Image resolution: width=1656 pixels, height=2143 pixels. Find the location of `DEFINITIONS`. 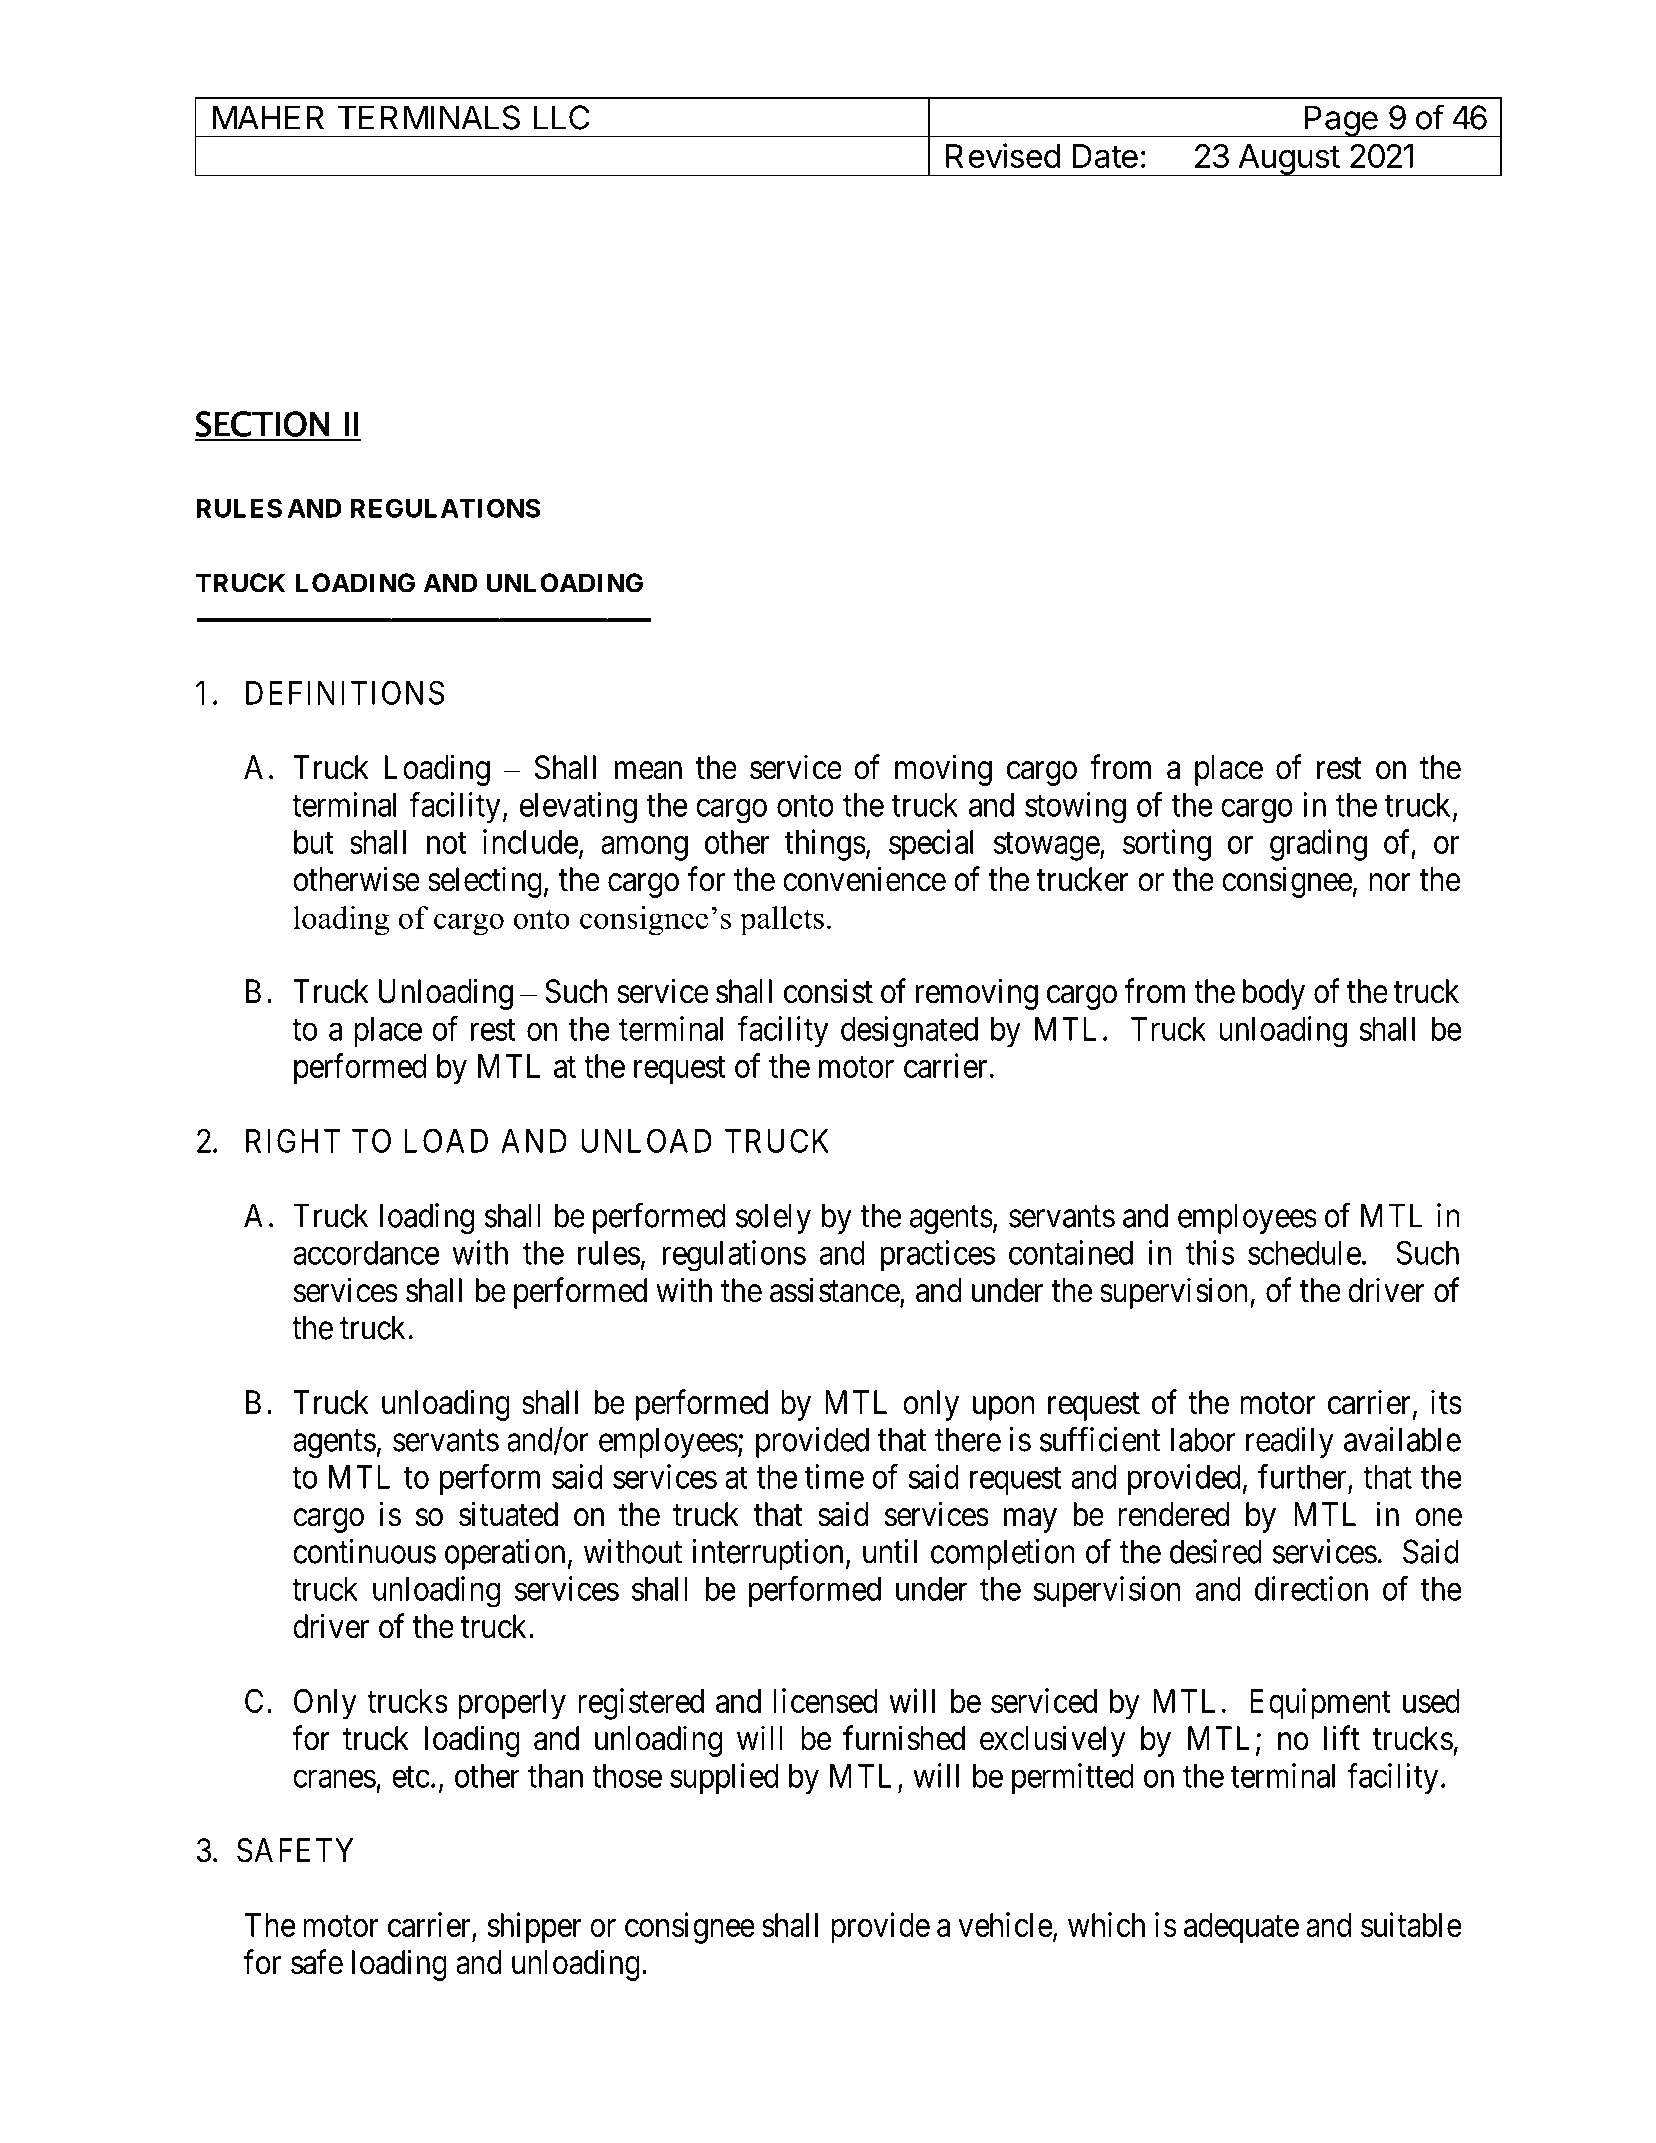

DEFINITIONS is located at coordinates (345, 692).
